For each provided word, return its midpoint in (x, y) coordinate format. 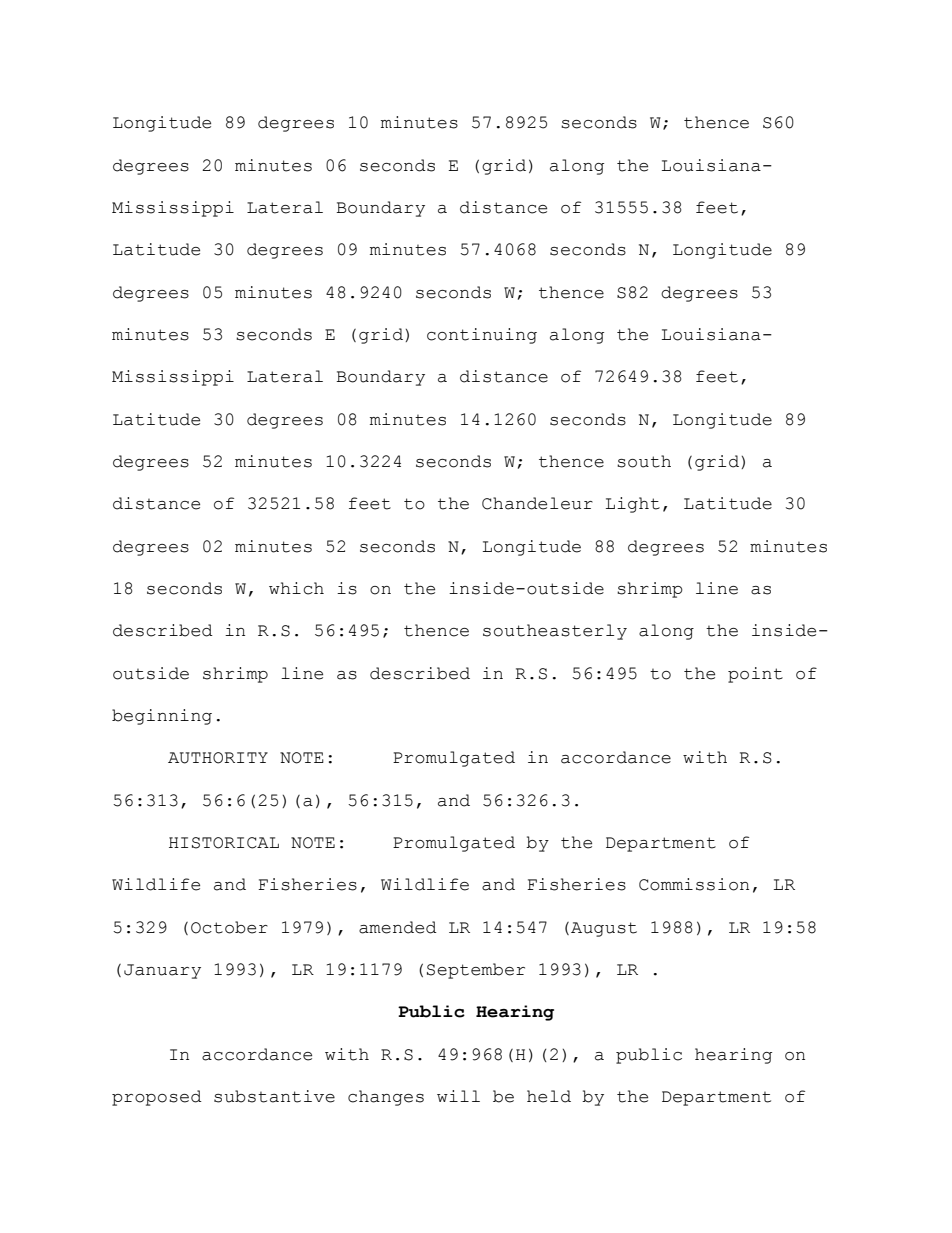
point (755, 675)
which (296, 588)
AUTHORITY (218, 758)
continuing (482, 336)
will (458, 1096)
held (549, 1096)
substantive (274, 1096)
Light (633, 505)
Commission (694, 884)
